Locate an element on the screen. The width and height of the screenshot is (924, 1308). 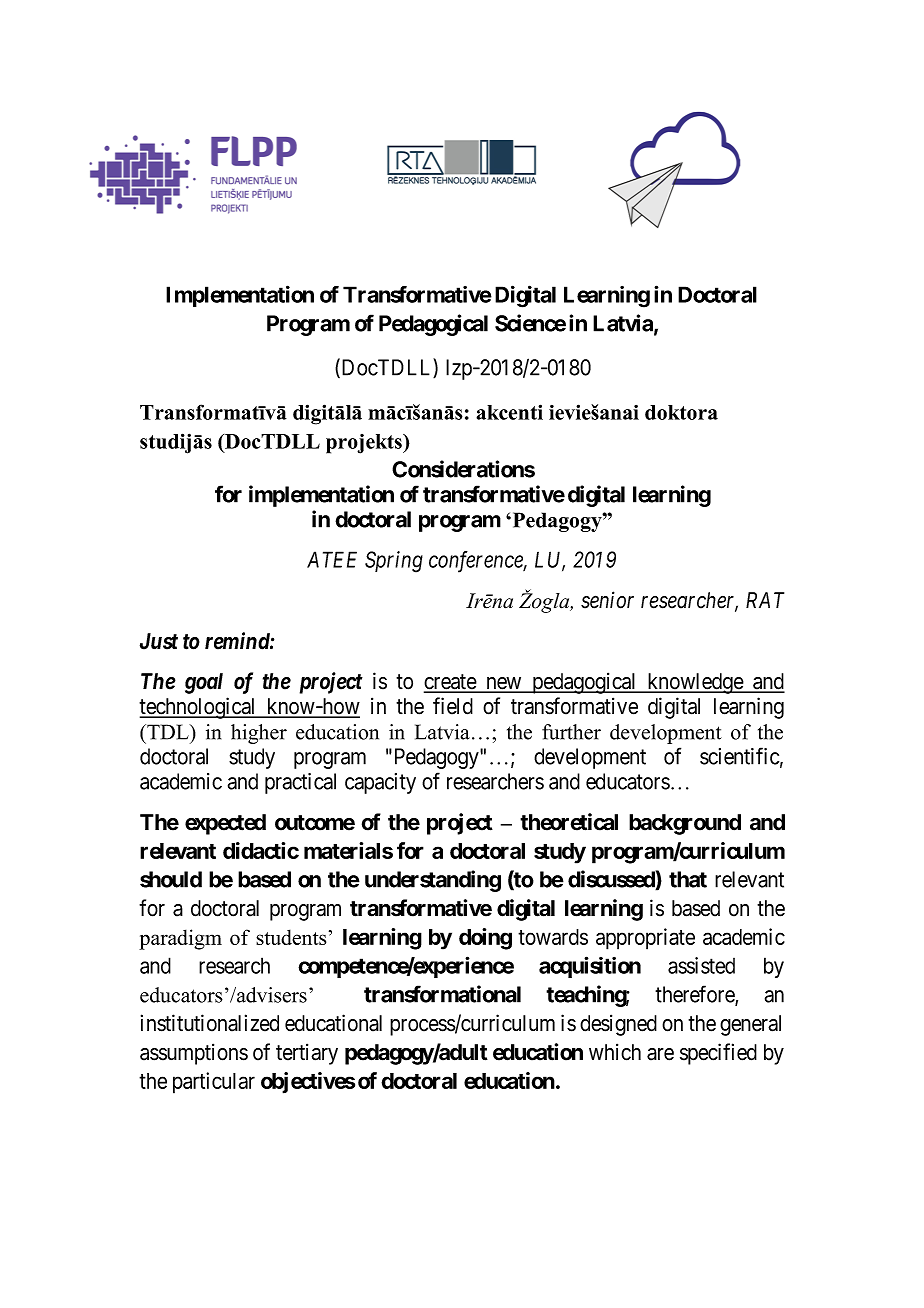
Just is located at coordinates (159, 641).
